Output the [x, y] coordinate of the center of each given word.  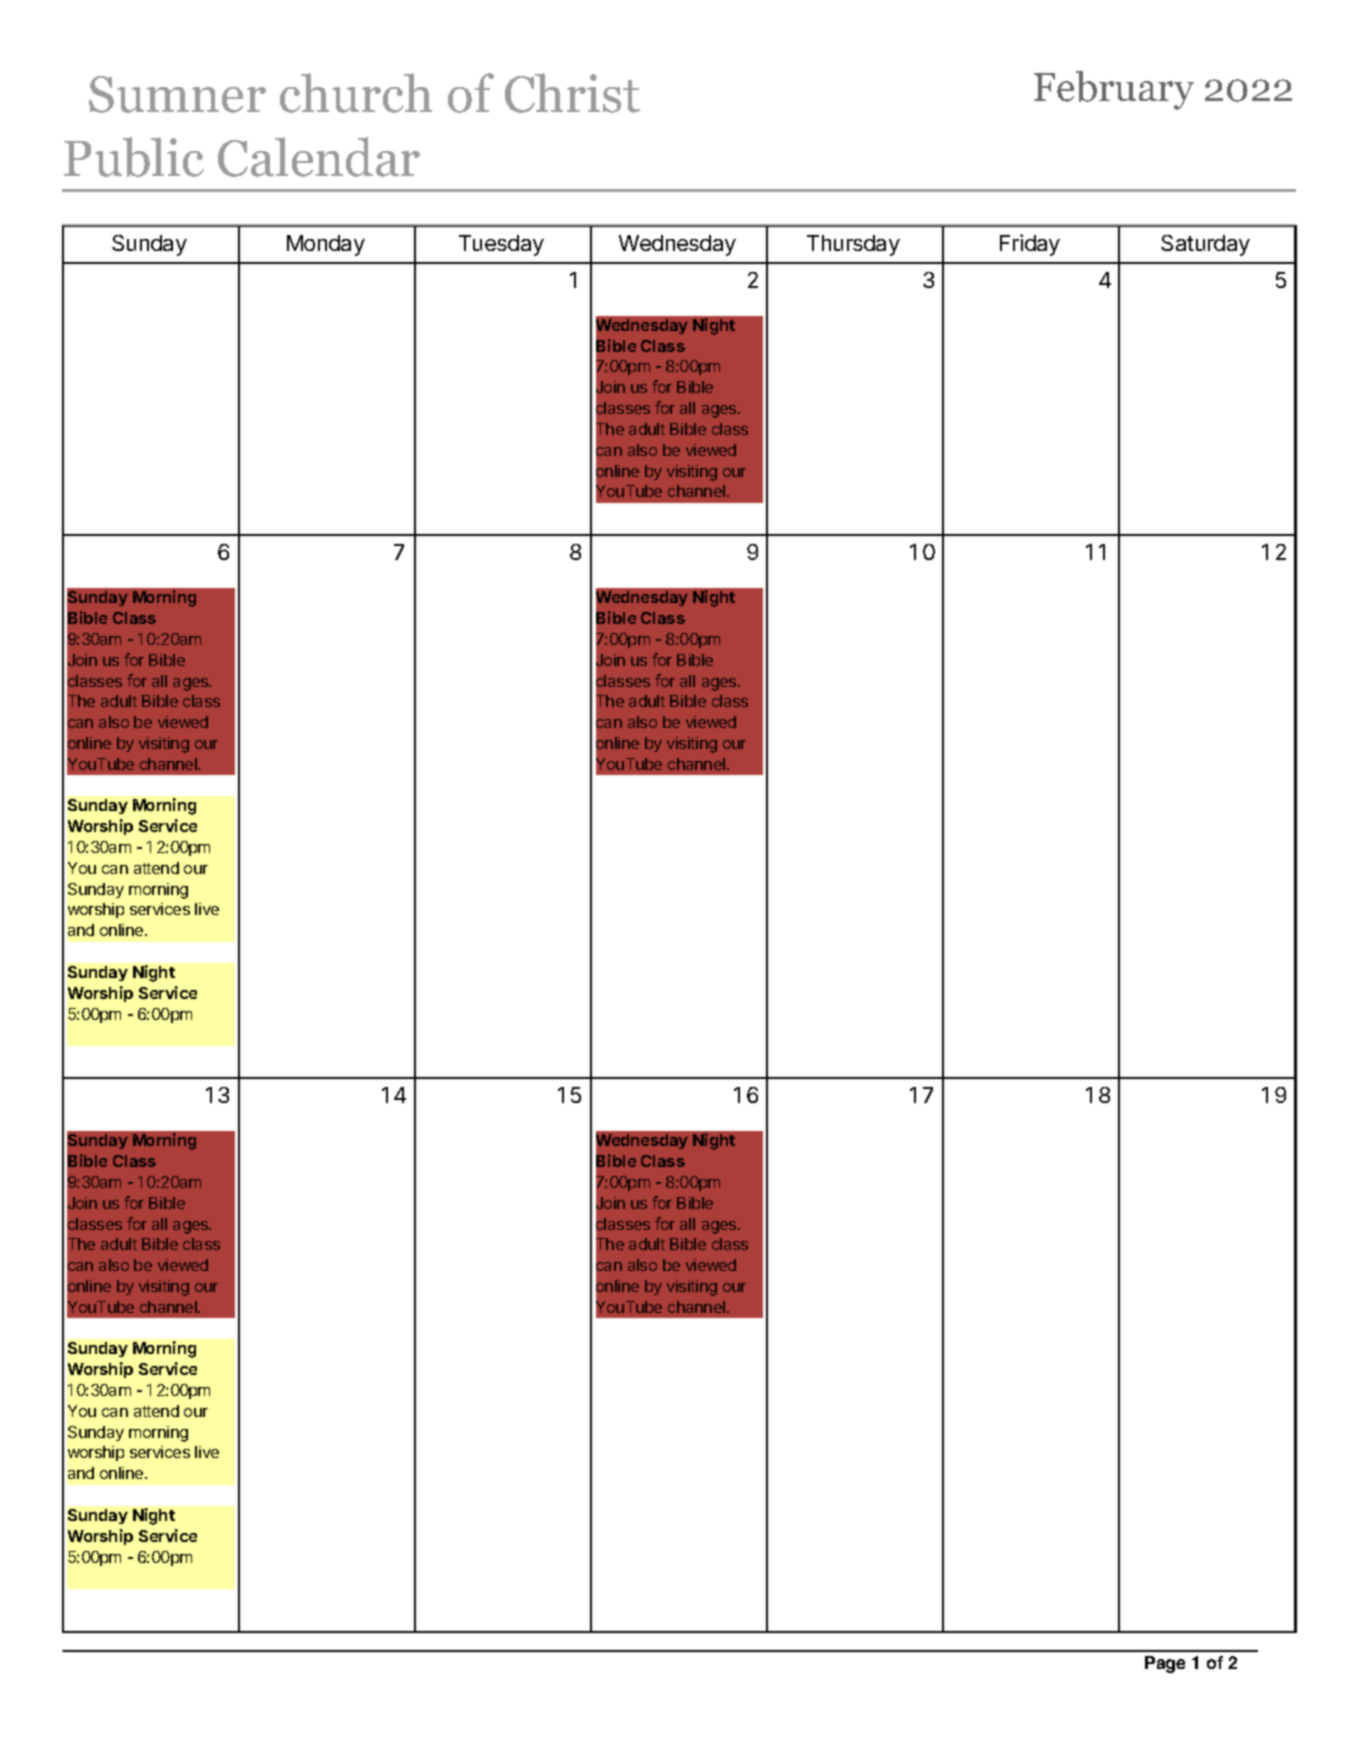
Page [1165, 1664]
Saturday [1205, 245]
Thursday [853, 245]
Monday [326, 245]
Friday [1030, 245]
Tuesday [501, 245]
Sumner [177, 94]
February [1114, 90]
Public [134, 157]
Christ [572, 93]
